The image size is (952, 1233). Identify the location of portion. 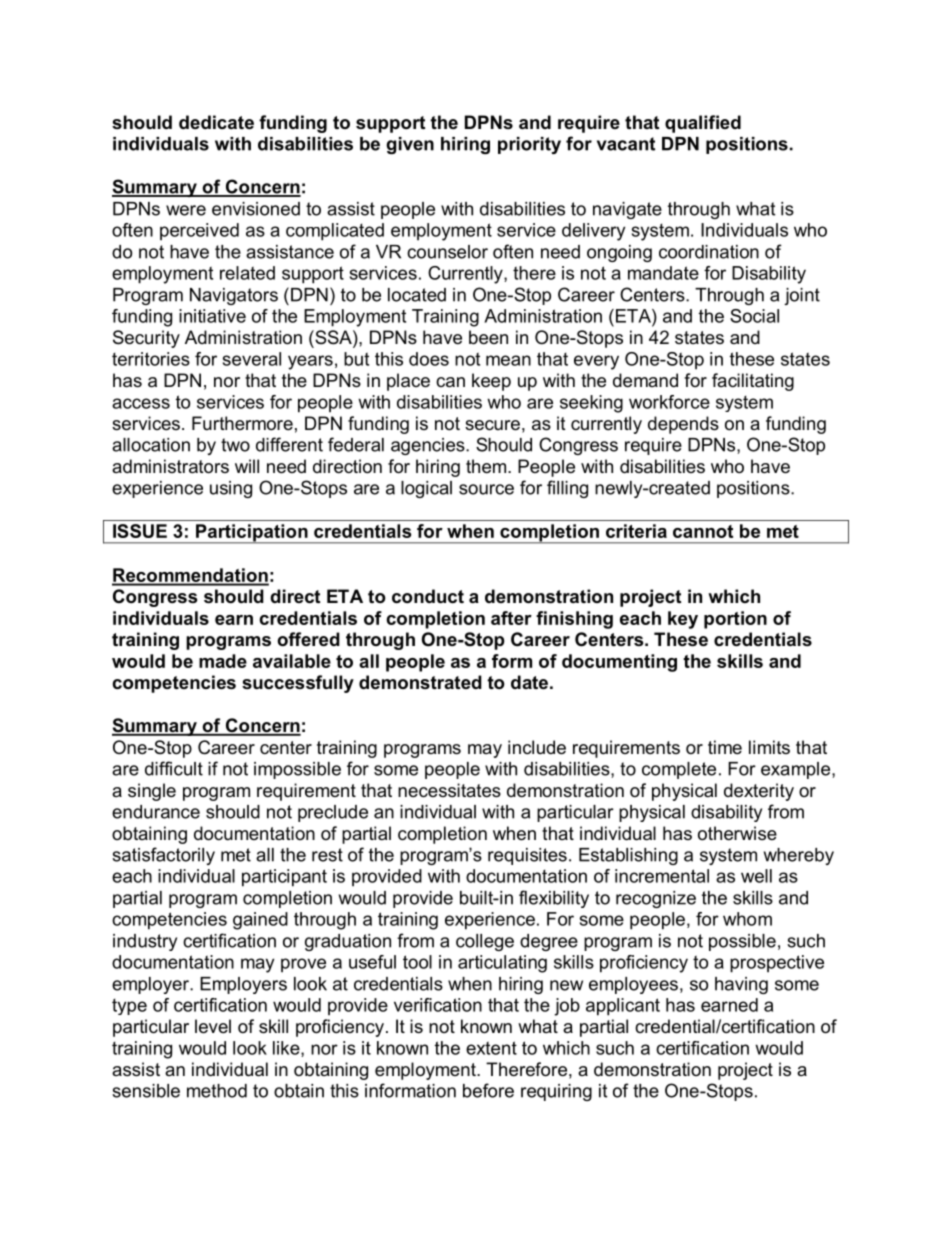
(735, 620).
